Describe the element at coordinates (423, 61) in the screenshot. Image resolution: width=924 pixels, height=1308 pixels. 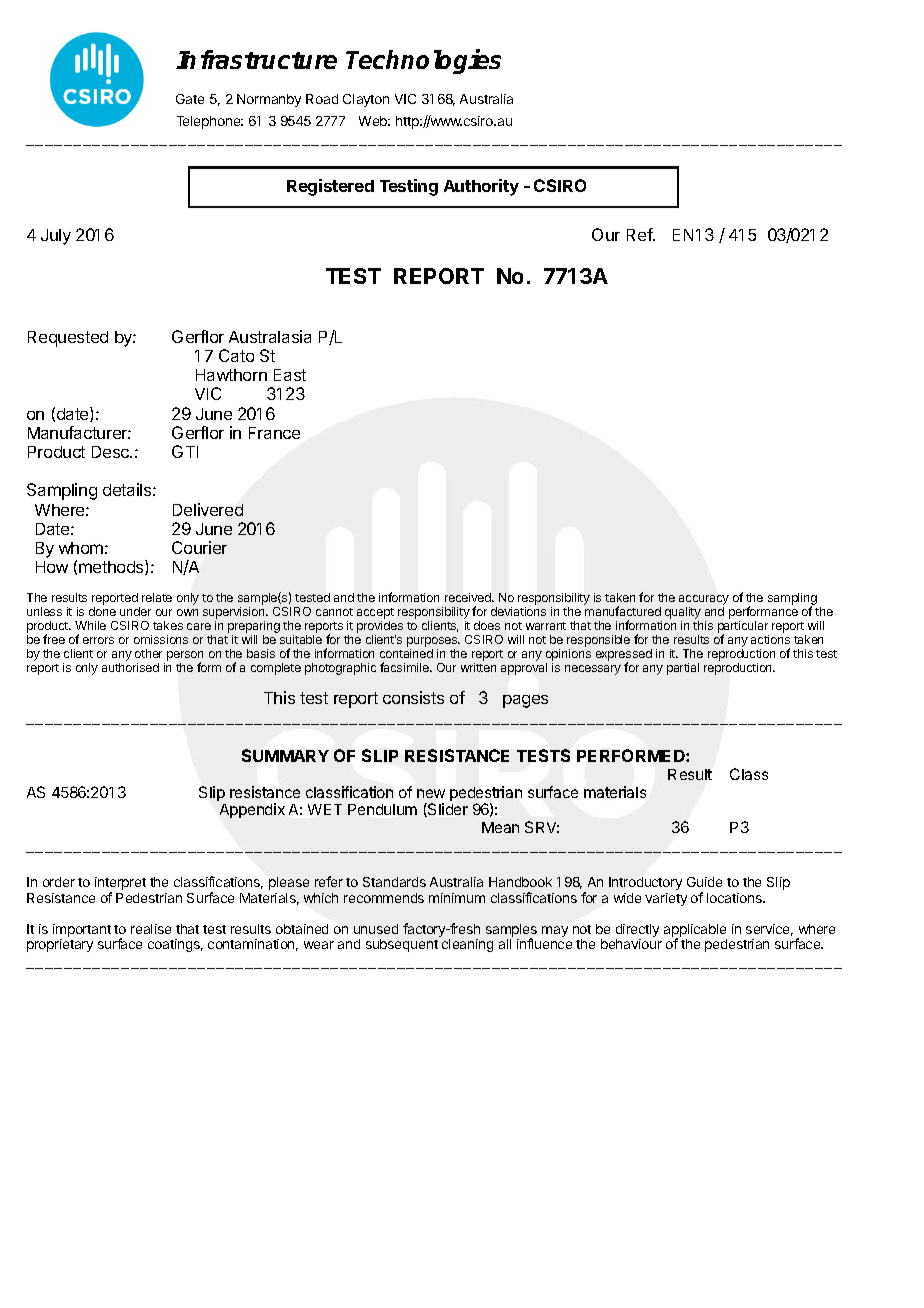
I see `Technologies` at that location.
